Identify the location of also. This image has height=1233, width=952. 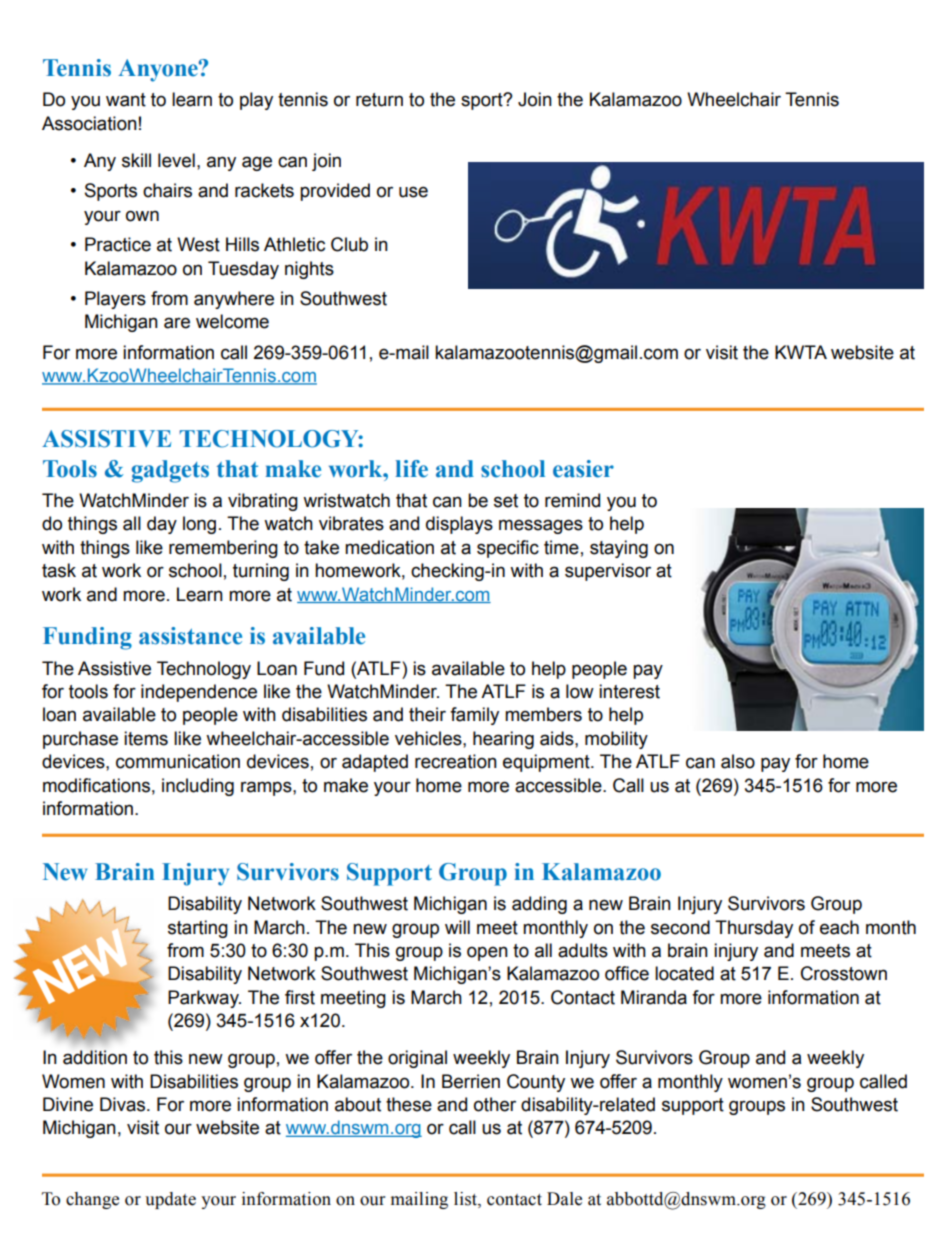
(738, 761).
